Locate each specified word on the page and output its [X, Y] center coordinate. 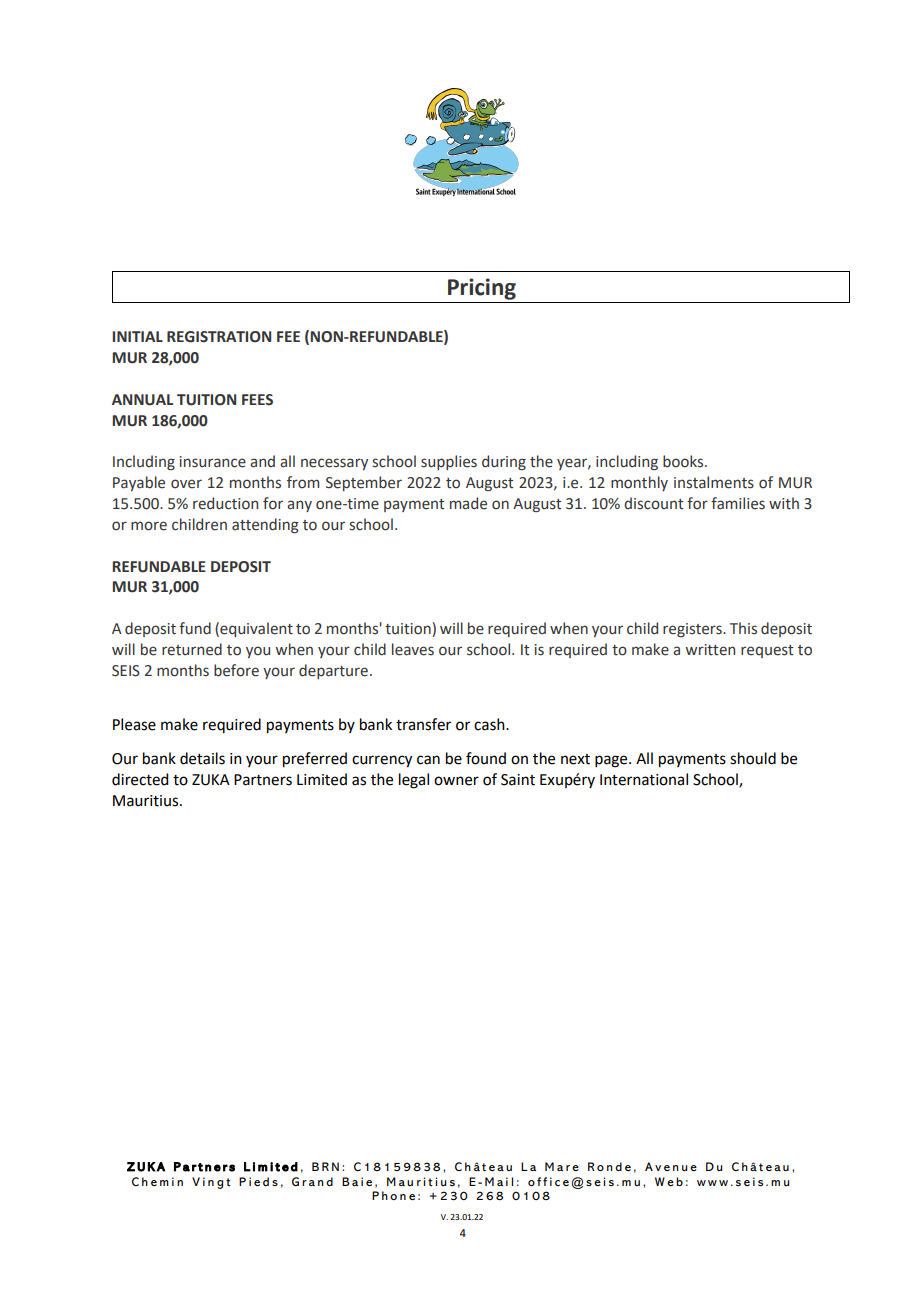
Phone [393, 1195]
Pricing [482, 289]
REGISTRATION [219, 337]
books [684, 461]
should [753, 758]
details [202, 758]
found [486, 758]
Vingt [211, 1183]
